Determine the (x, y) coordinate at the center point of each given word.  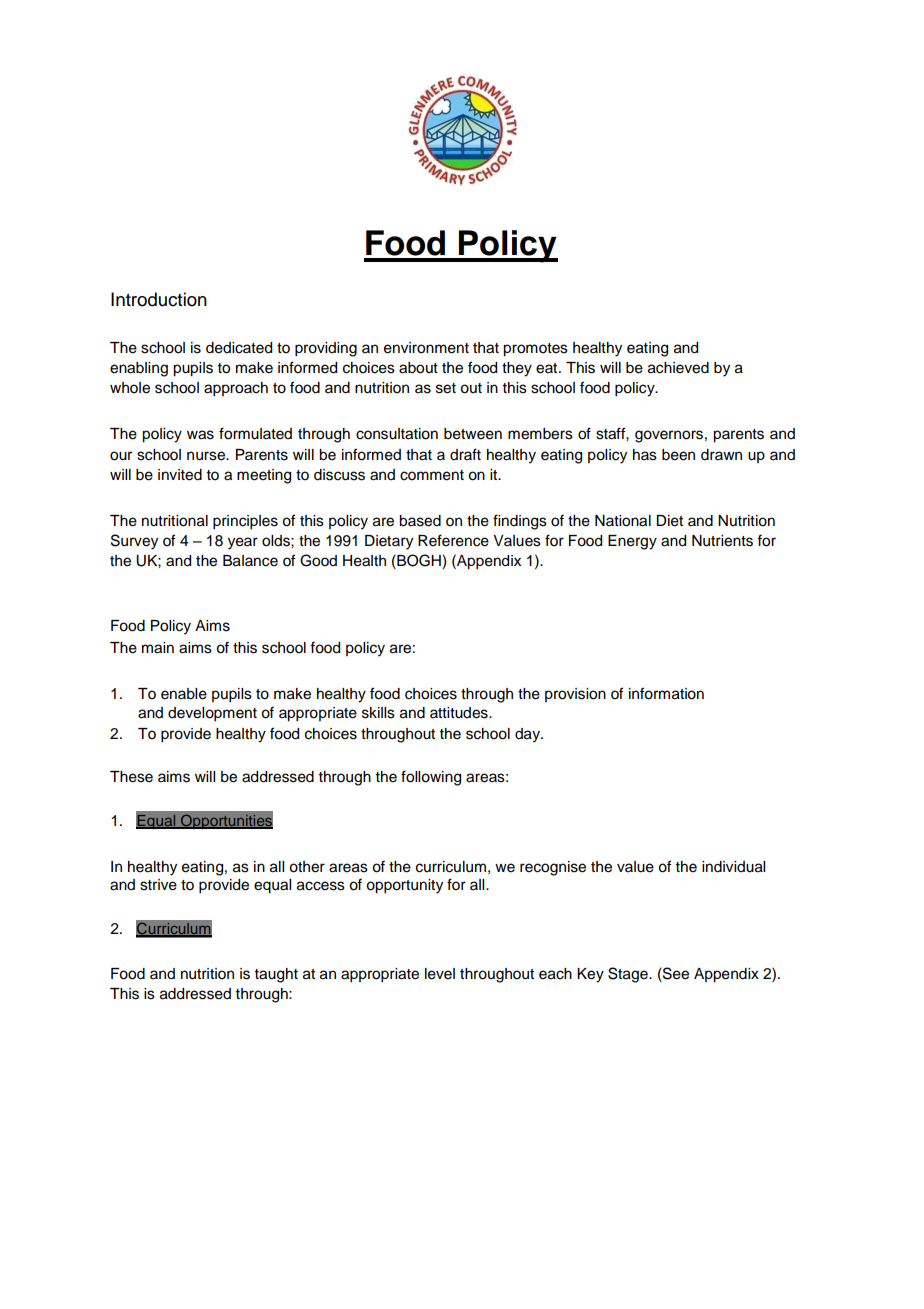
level (440, 974)
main (158, 648)
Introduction (159, 299)
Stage (629, 975)
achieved (678, 368)
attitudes (460, 713)
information (666, 693)
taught (276, 975)
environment (426, 348)
